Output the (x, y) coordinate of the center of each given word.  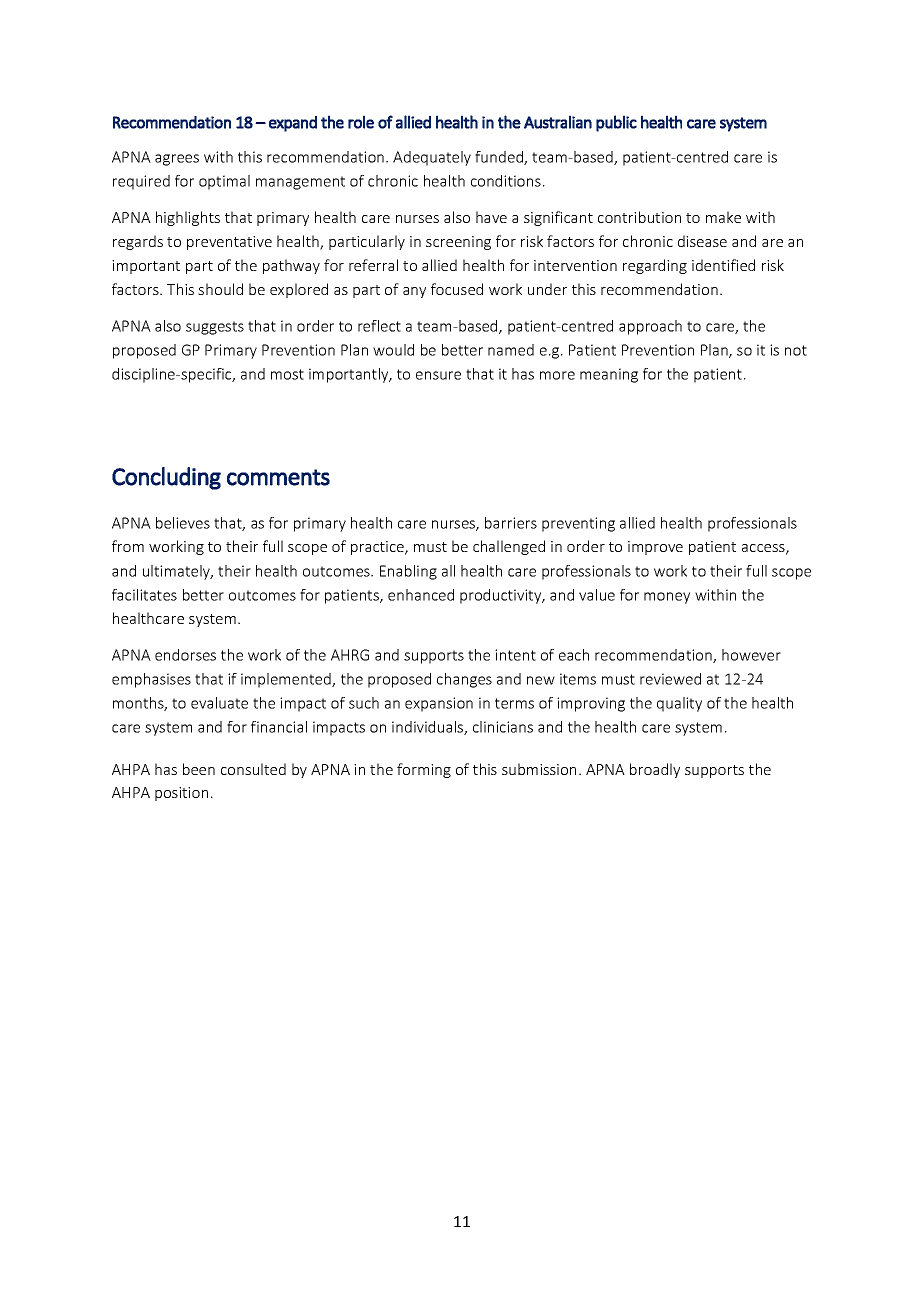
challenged (509, 547)
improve (655, 548)
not (796, 350)
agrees (177, 160)
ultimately (178, 572)
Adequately (432, 158)
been (199, 769)
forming (424, 770)
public (616, 123)
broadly (655, 770)
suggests (215, 328)
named (511, 350)
